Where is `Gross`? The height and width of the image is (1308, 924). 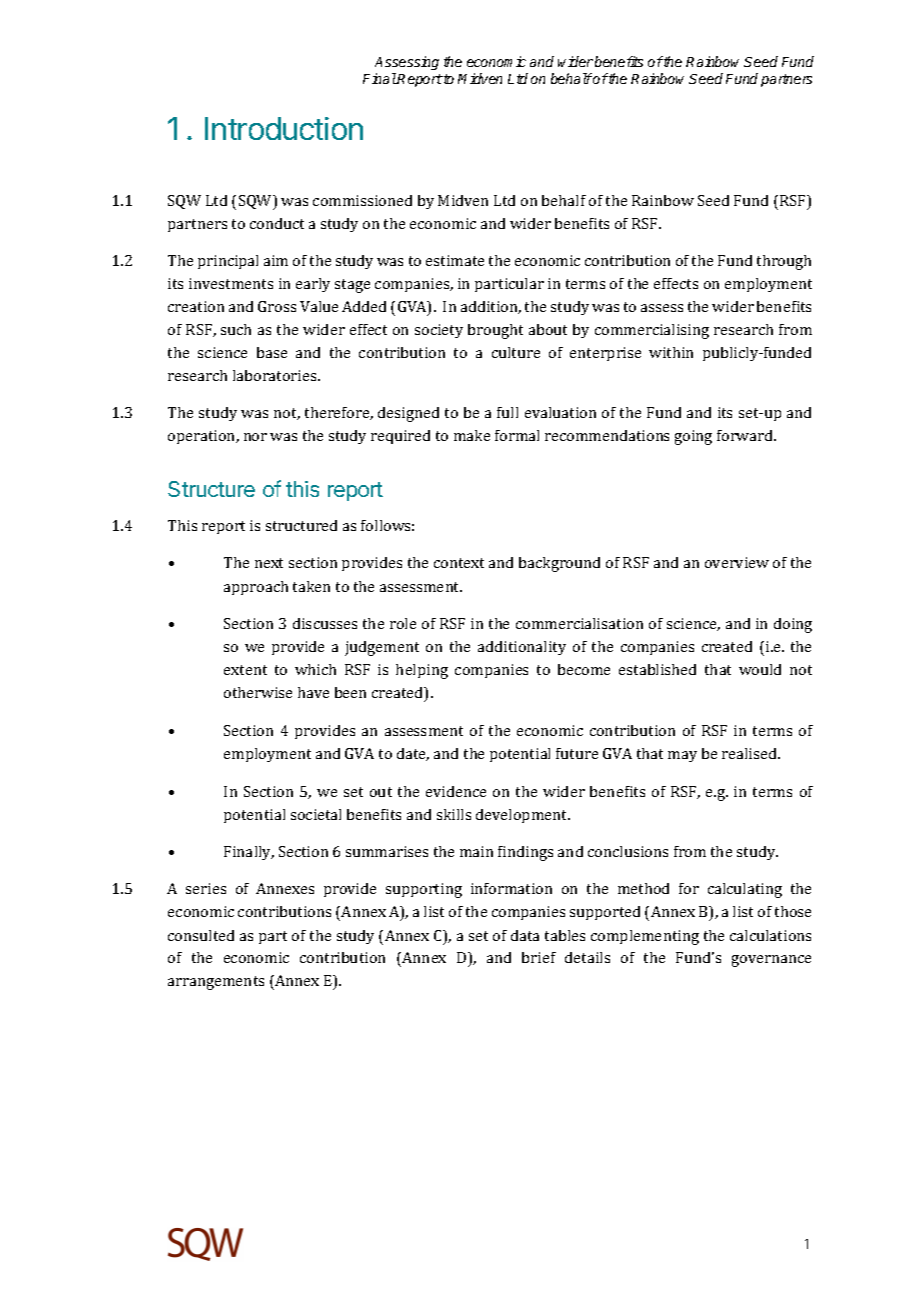
Gross is located at coordinates (277, 306).
